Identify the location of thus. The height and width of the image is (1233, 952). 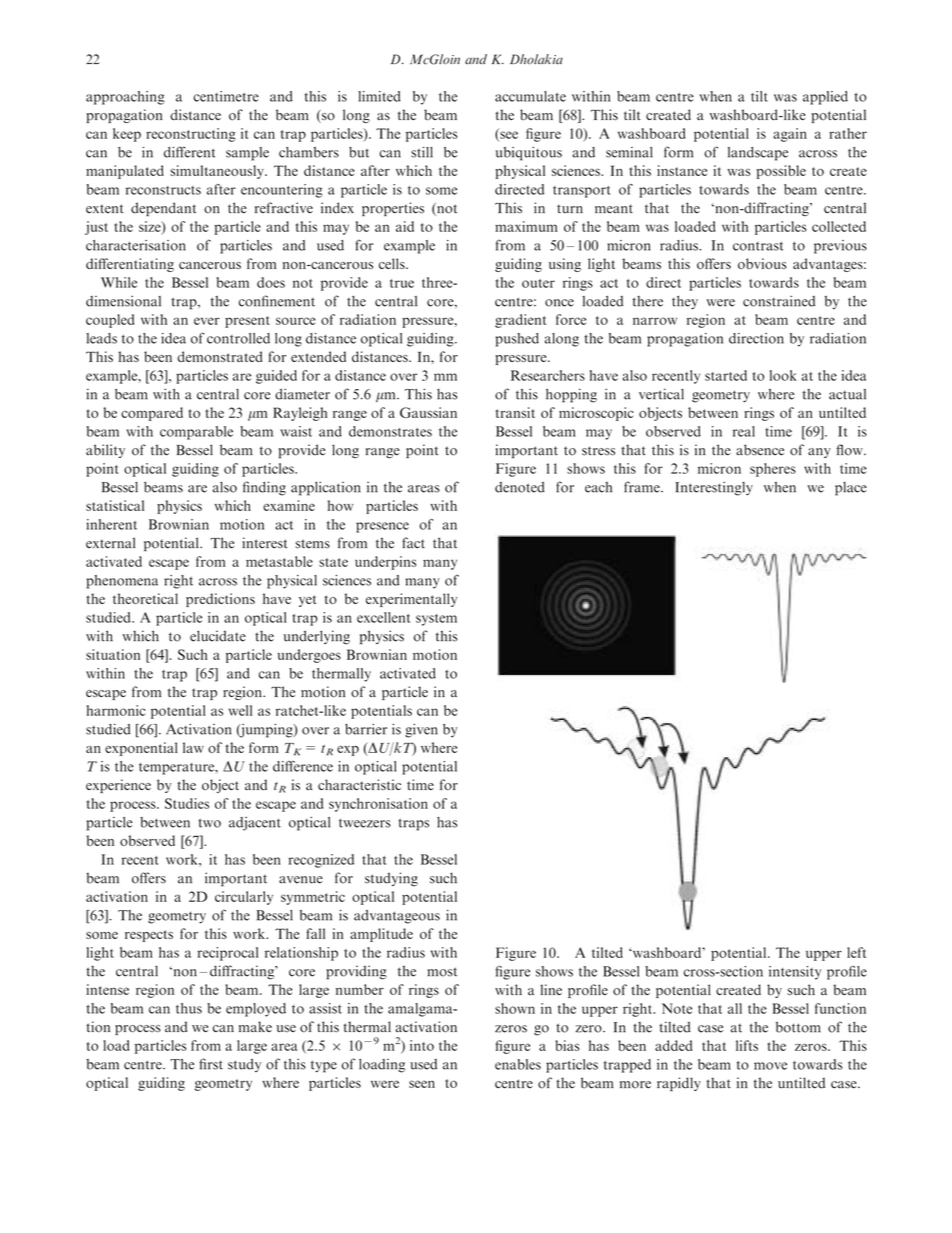
(189, 1008).
